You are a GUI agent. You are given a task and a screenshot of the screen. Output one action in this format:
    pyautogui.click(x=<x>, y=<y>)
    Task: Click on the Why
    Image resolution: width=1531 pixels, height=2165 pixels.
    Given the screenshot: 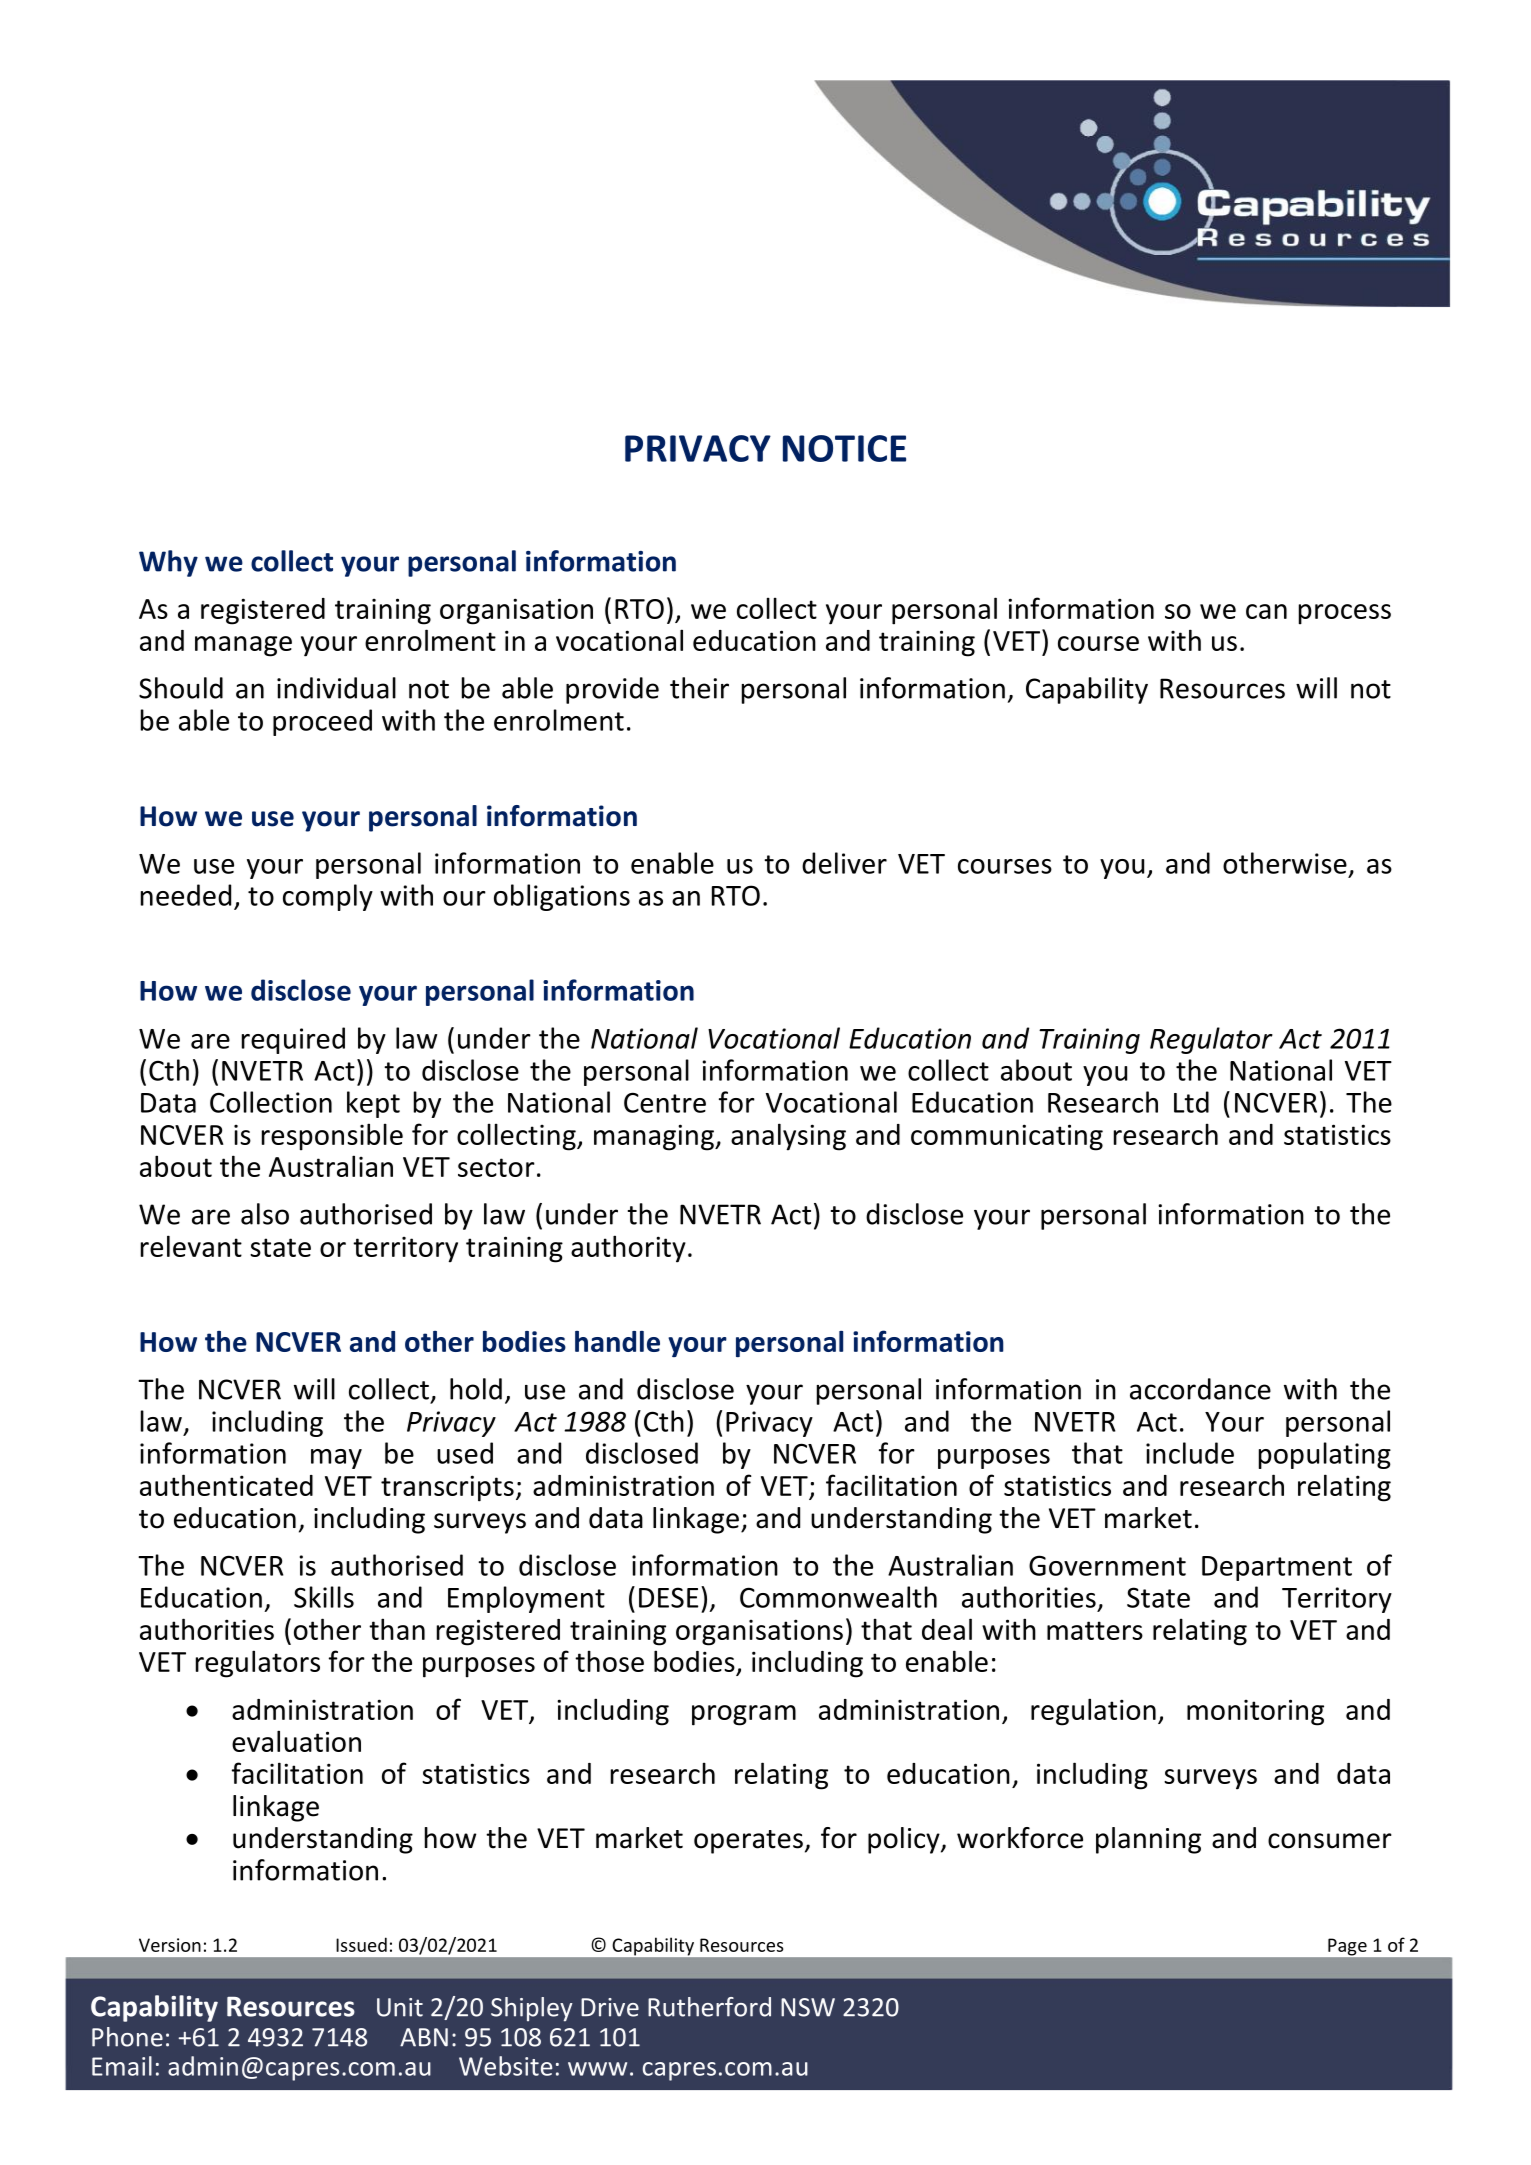 What is the action you would take?
    pyautogui.click(x=168, y=563)
